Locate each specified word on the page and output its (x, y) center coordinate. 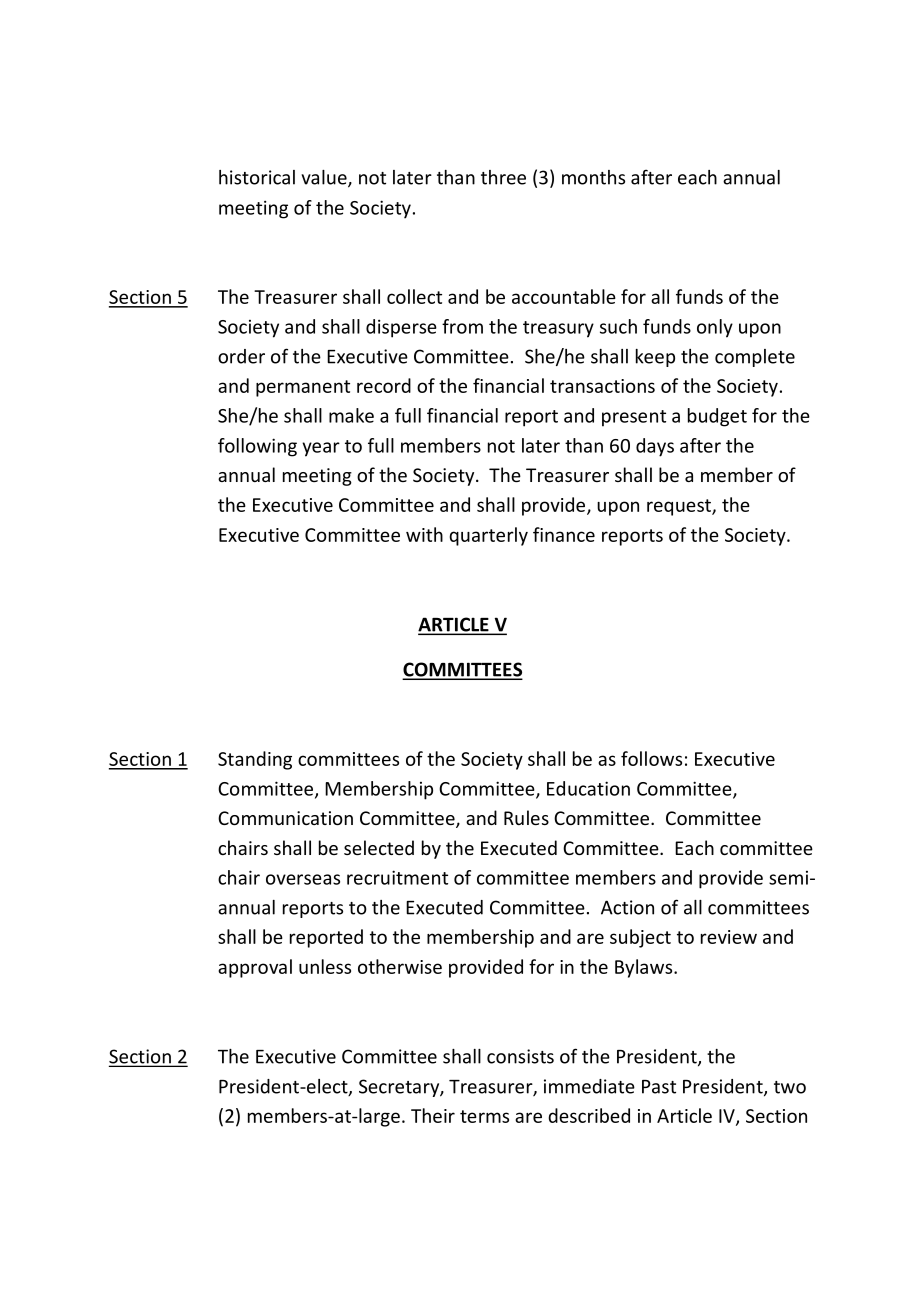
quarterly (488, 536)
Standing (255, 760)
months (593, 177)
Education (588, 788)
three (503, 177)
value (325, 178)
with (424, 534)
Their (433, 1115)
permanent (303, 388)
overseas (303, 879)
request (680, 507)
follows (651, 758)
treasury (558, 329)
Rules (526, 817)
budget (717, 417)
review (729, 937)
